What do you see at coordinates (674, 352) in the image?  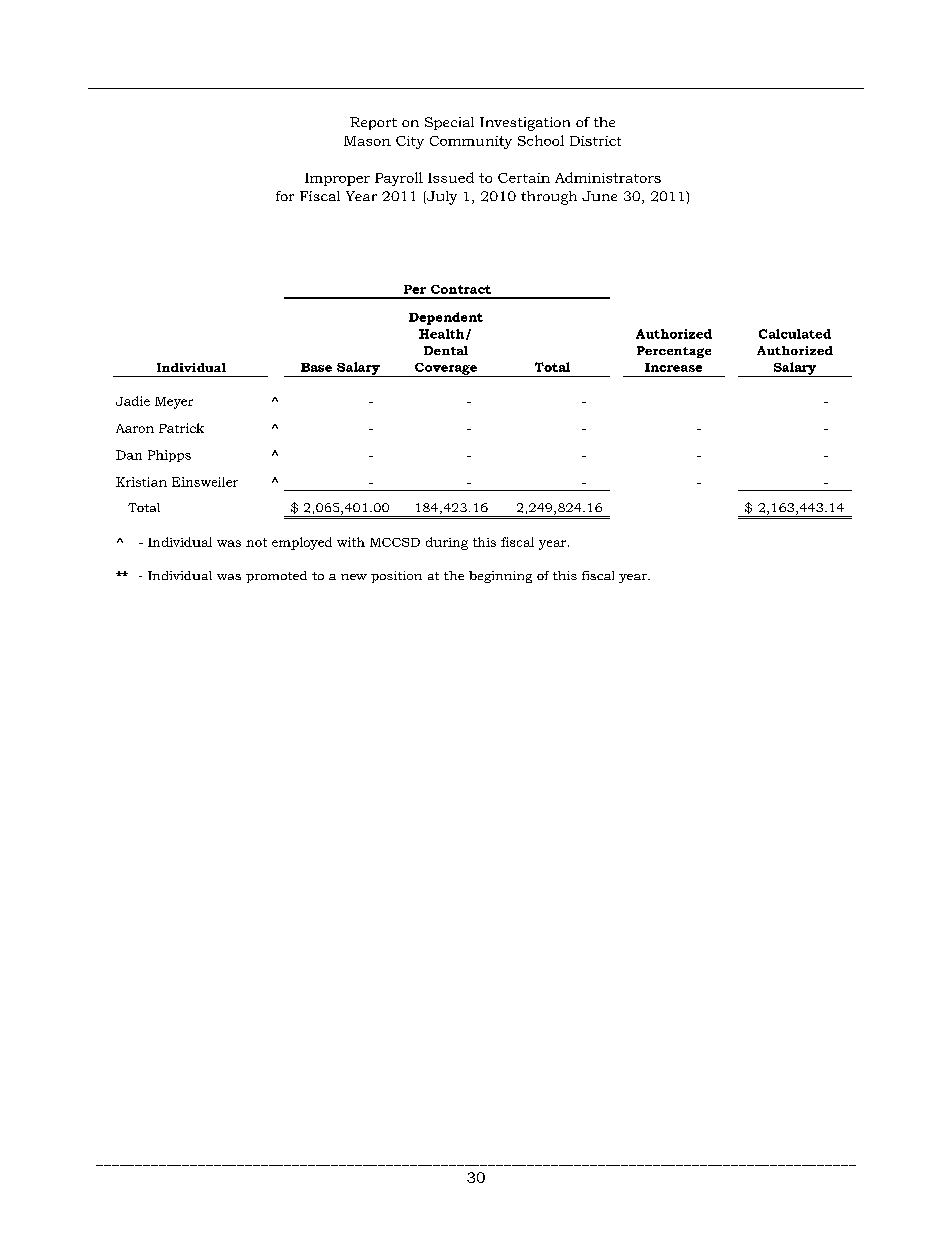 I see `Percentage` at bounding box center [674, 352].
